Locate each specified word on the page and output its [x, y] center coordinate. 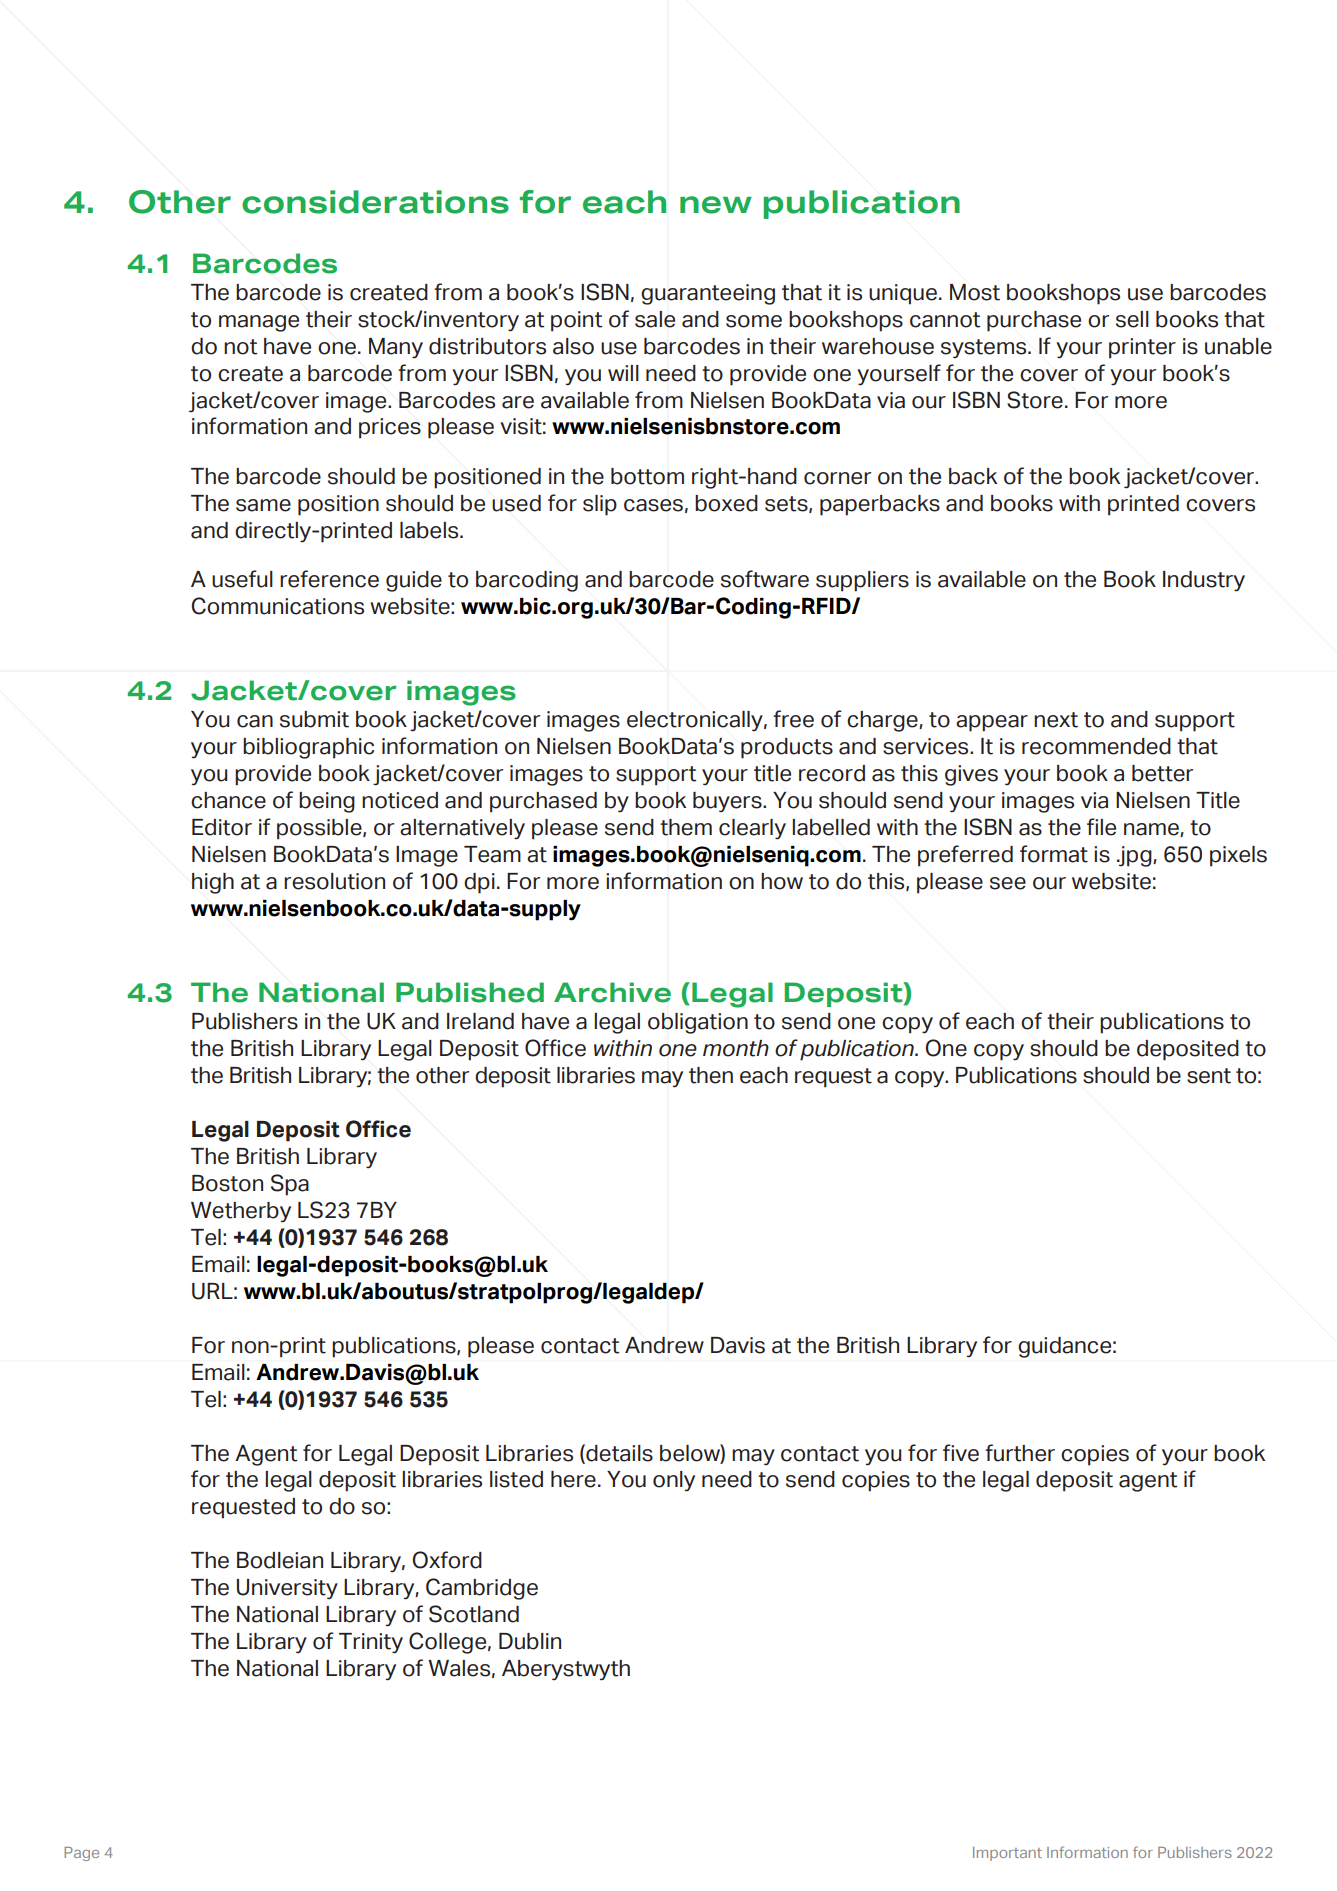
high [213, 883]
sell [1132, 319]
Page [81, 1854]
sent [1209, 1076]
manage [259, 323]
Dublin [530, 1641]
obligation [698, 1023]
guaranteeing [708, 294]
